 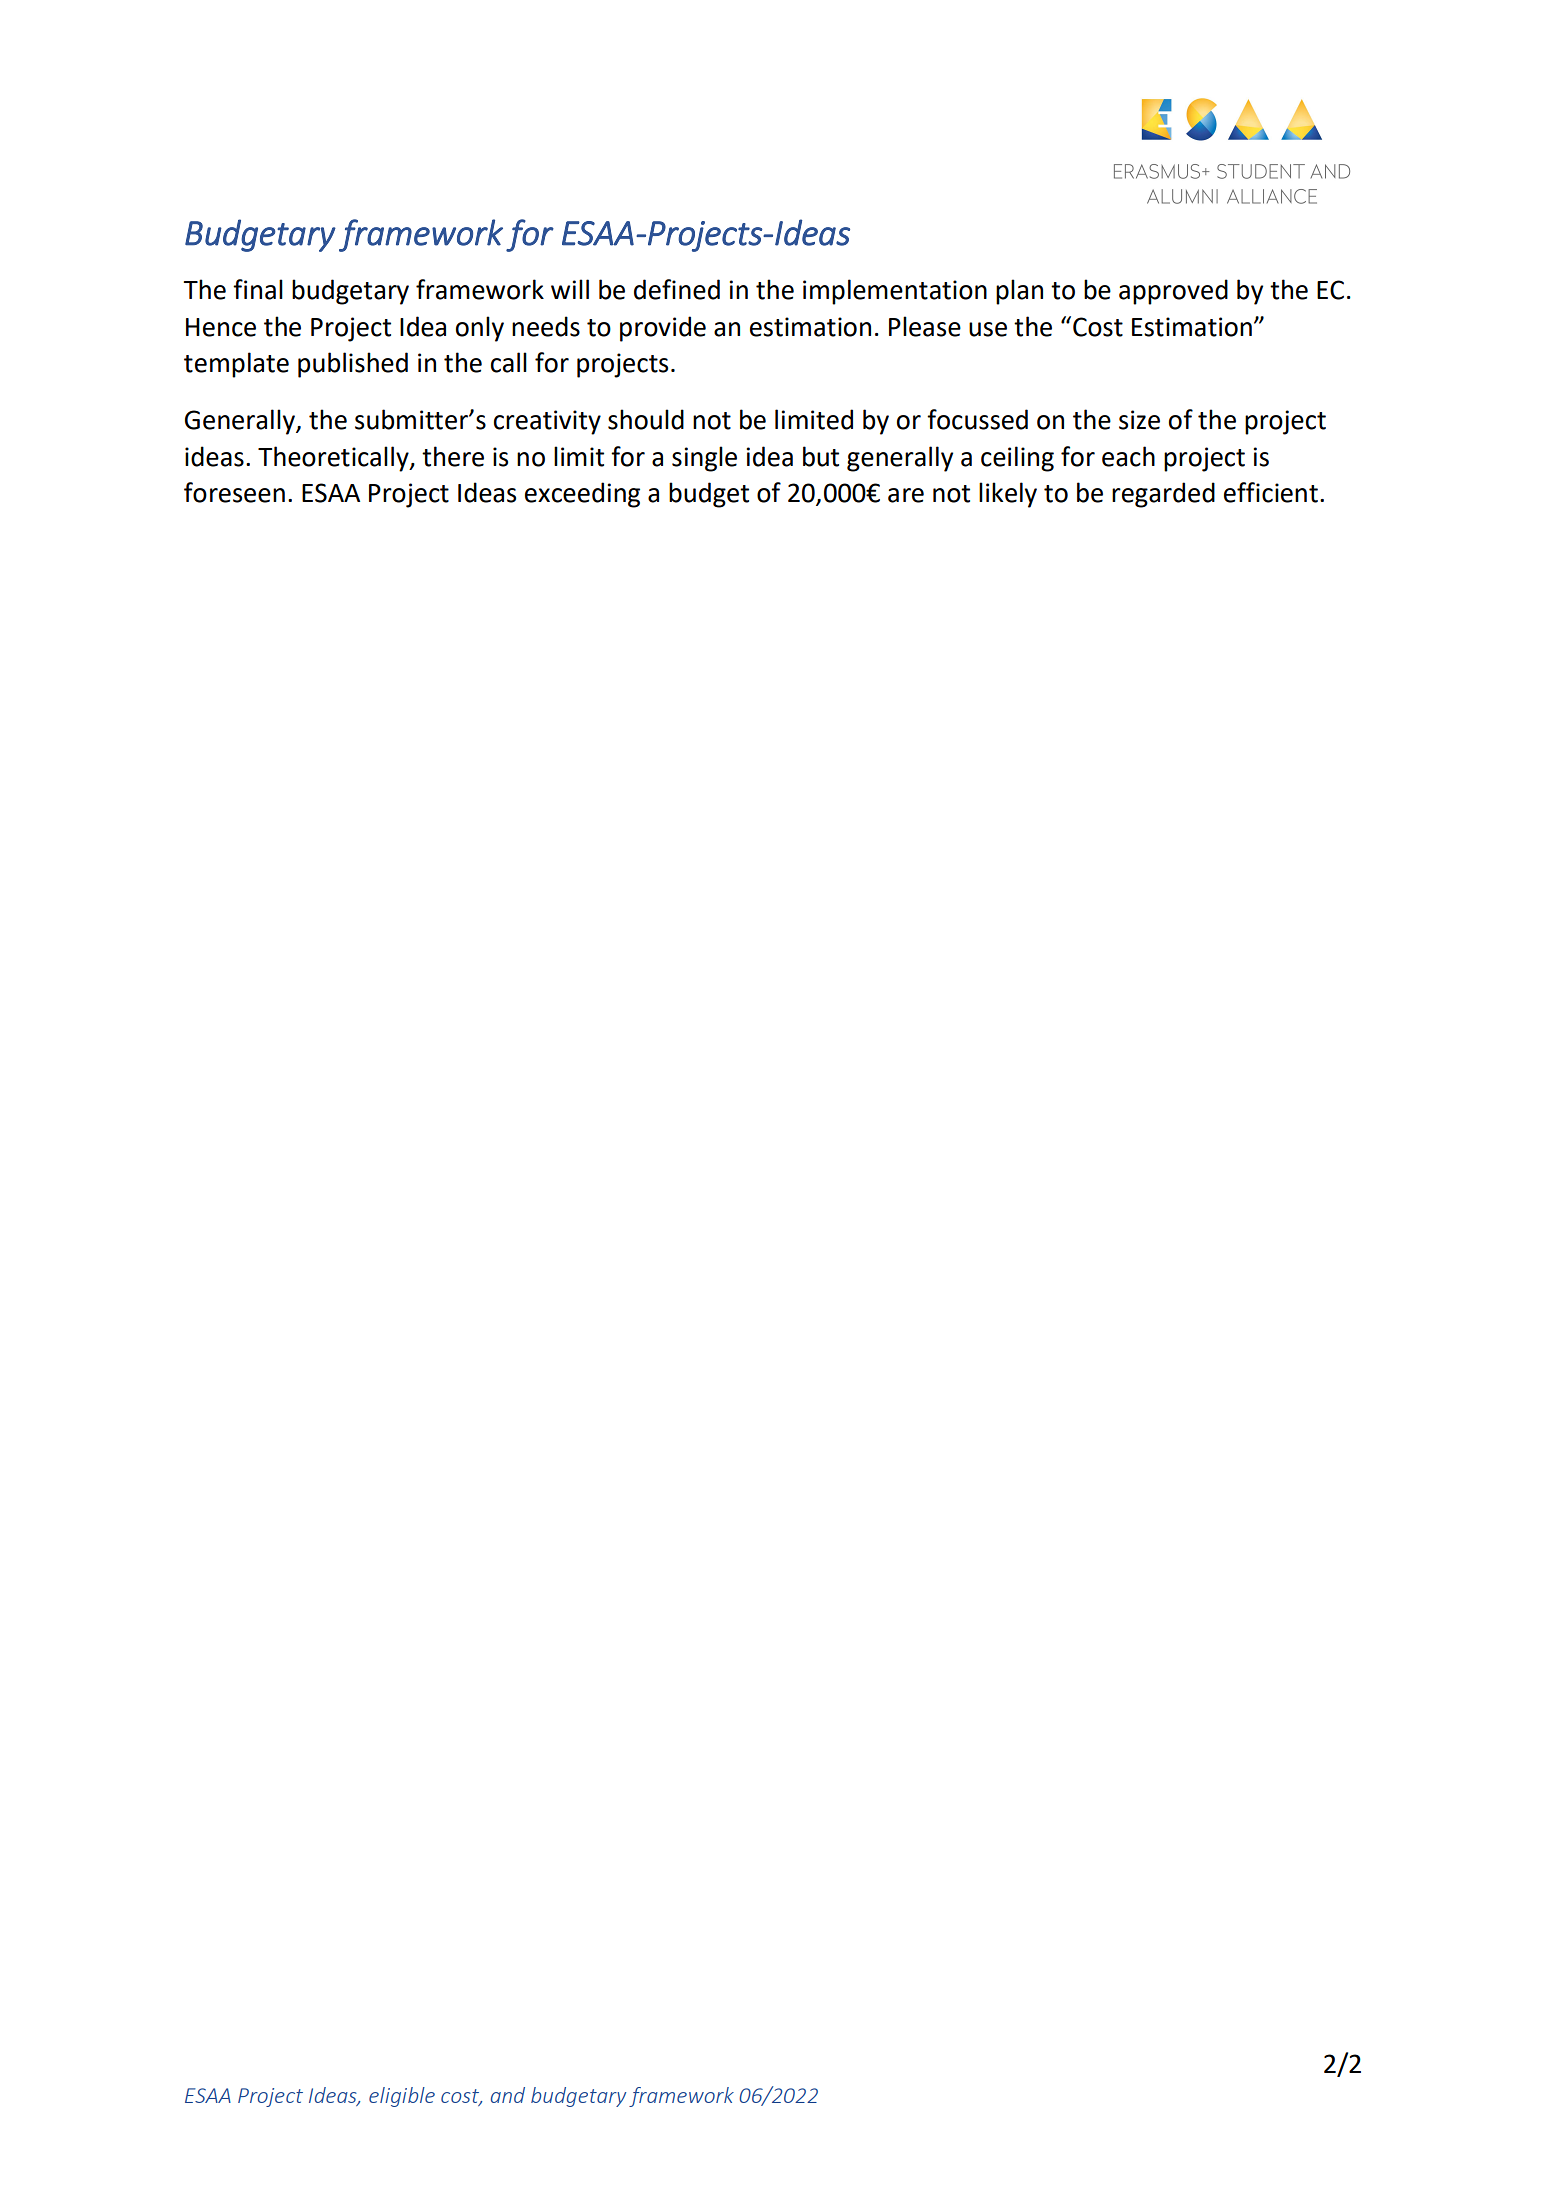 I want to click on foreseen, so click(x=234, y=492).
